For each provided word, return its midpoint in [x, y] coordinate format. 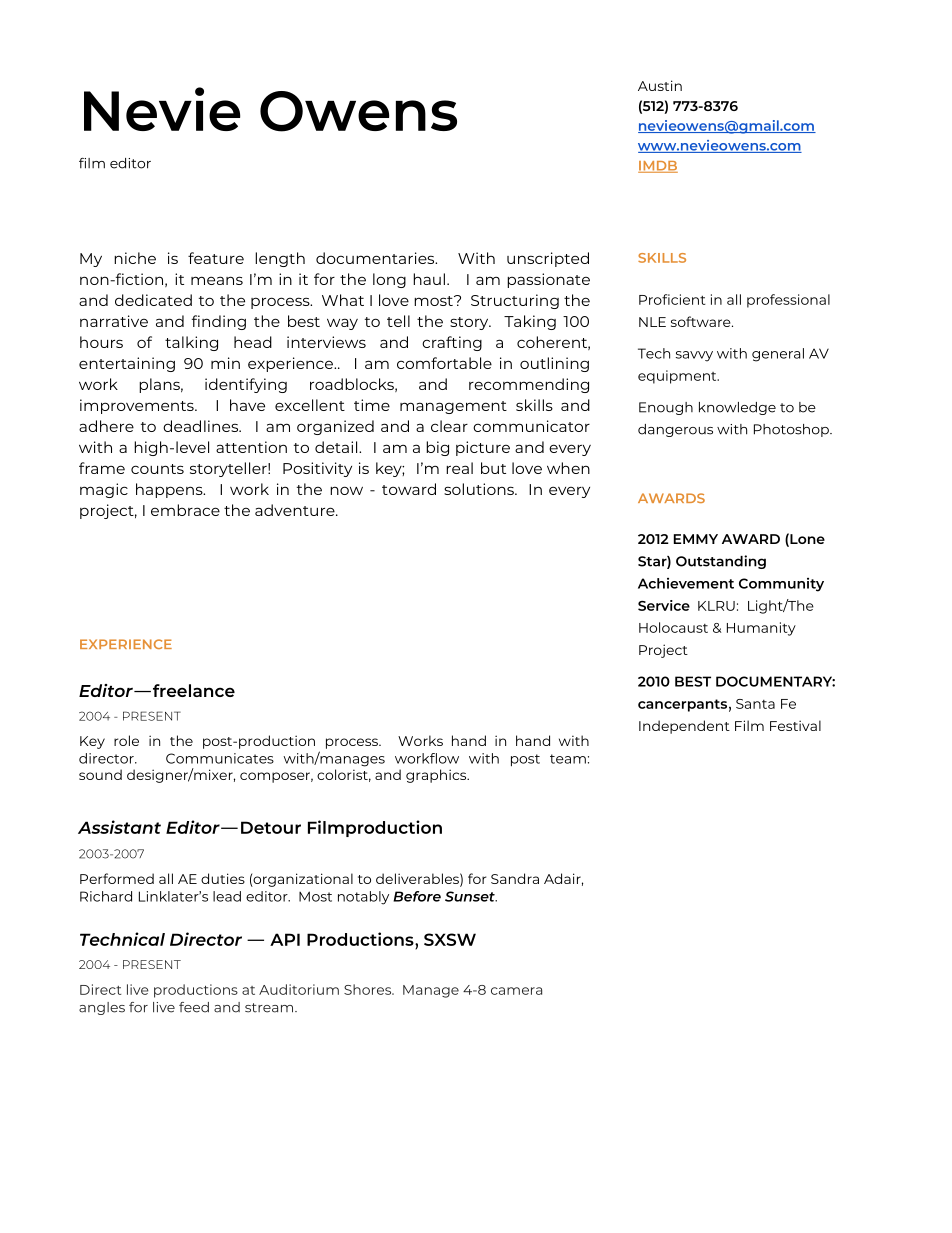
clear [449, 426]
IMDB [658, 167]
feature [216, 258]
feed [194, 1007]
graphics [437, 776]
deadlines [201, 426]
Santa [755, 704]
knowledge [737, 408]
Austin [660, 85]
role [126, 740]
